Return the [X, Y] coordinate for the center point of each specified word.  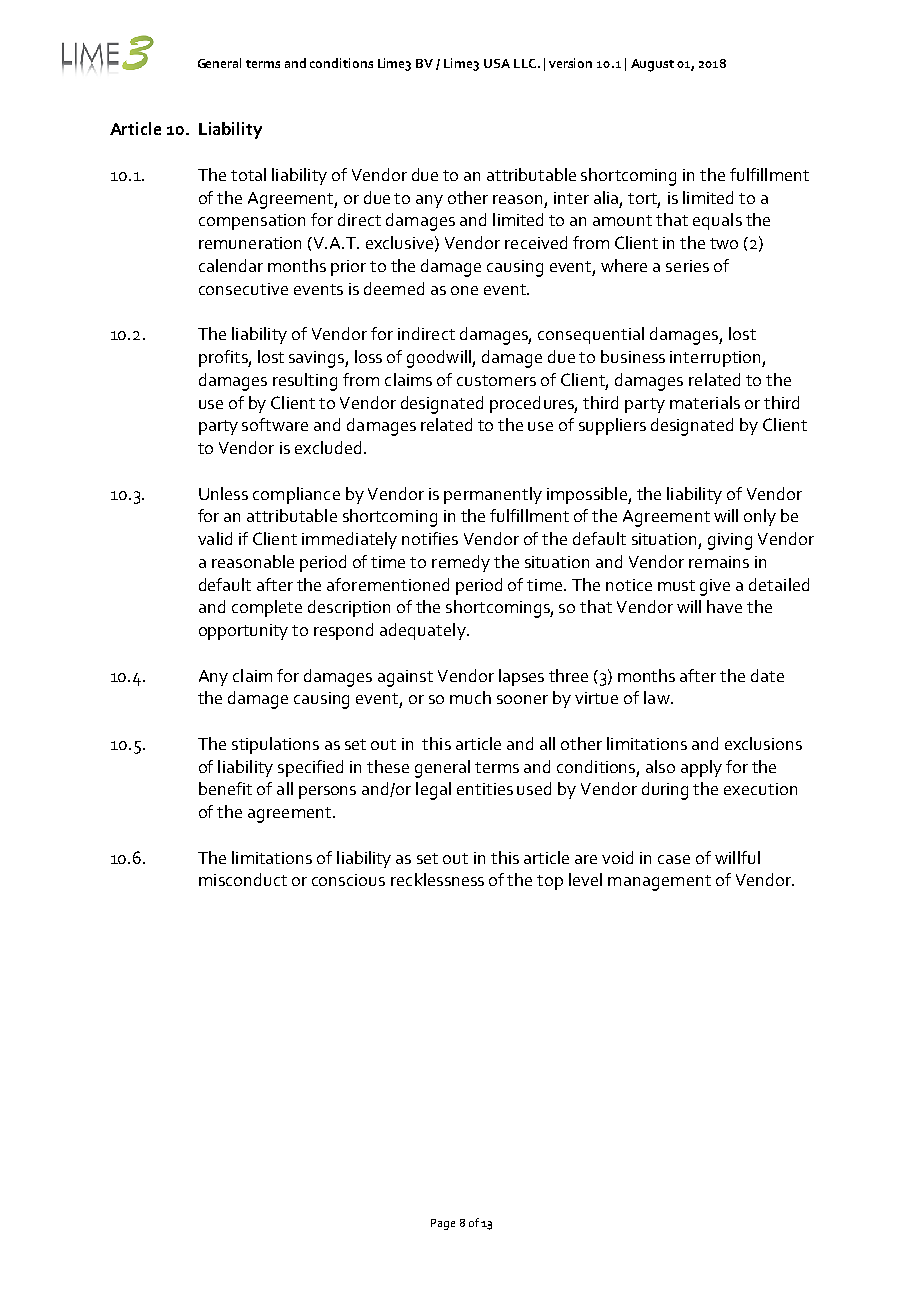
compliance [296, 495]
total [248, 174]
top [550, 882]
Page [443, 1224]
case [674, 859]
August [652, 65]
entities [485, 789]
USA [497, 63]
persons [327, 792]
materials [705, 402]
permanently [493, 495]
